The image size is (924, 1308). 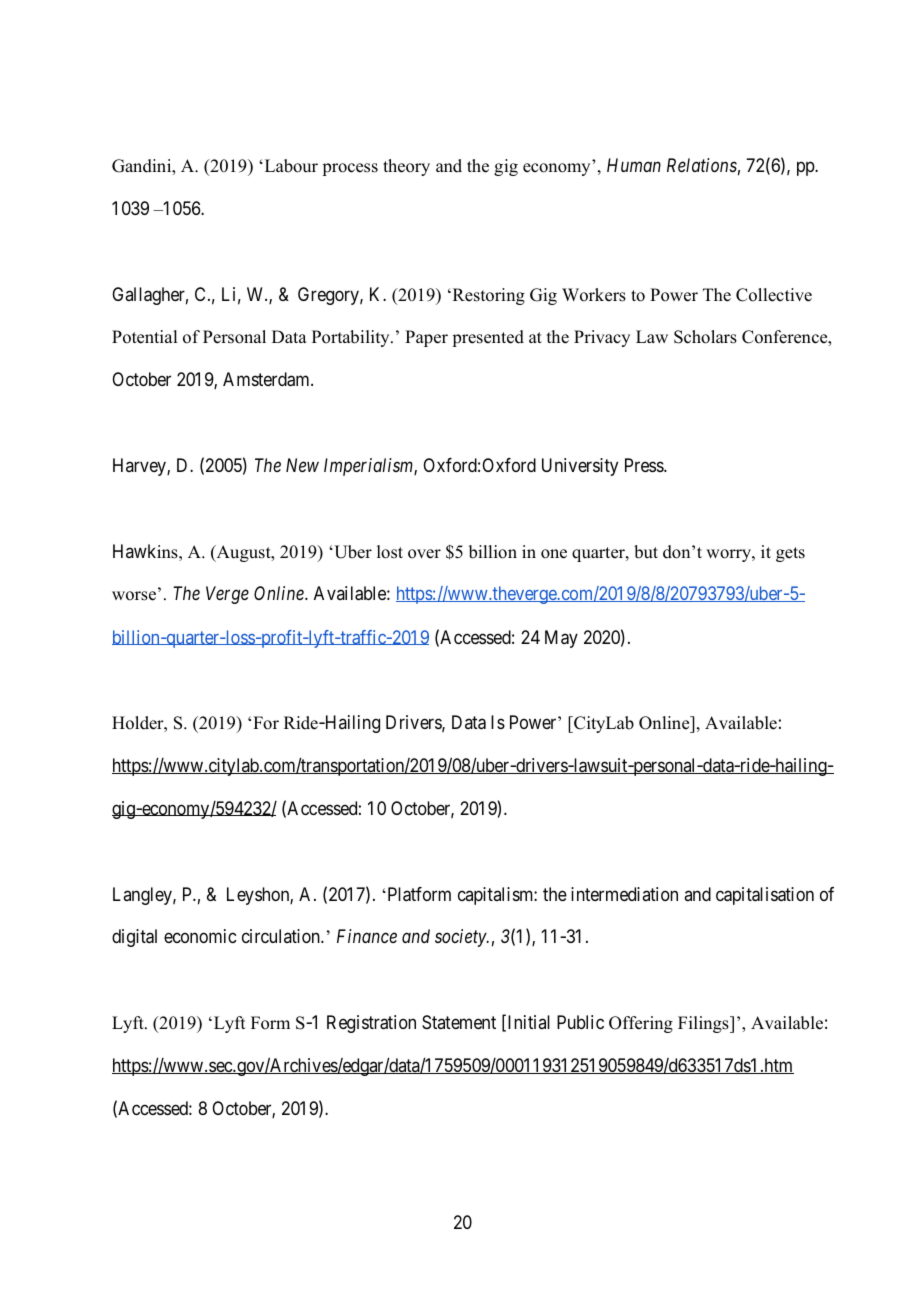 I want to click on over, so click(x=424, y=554).
